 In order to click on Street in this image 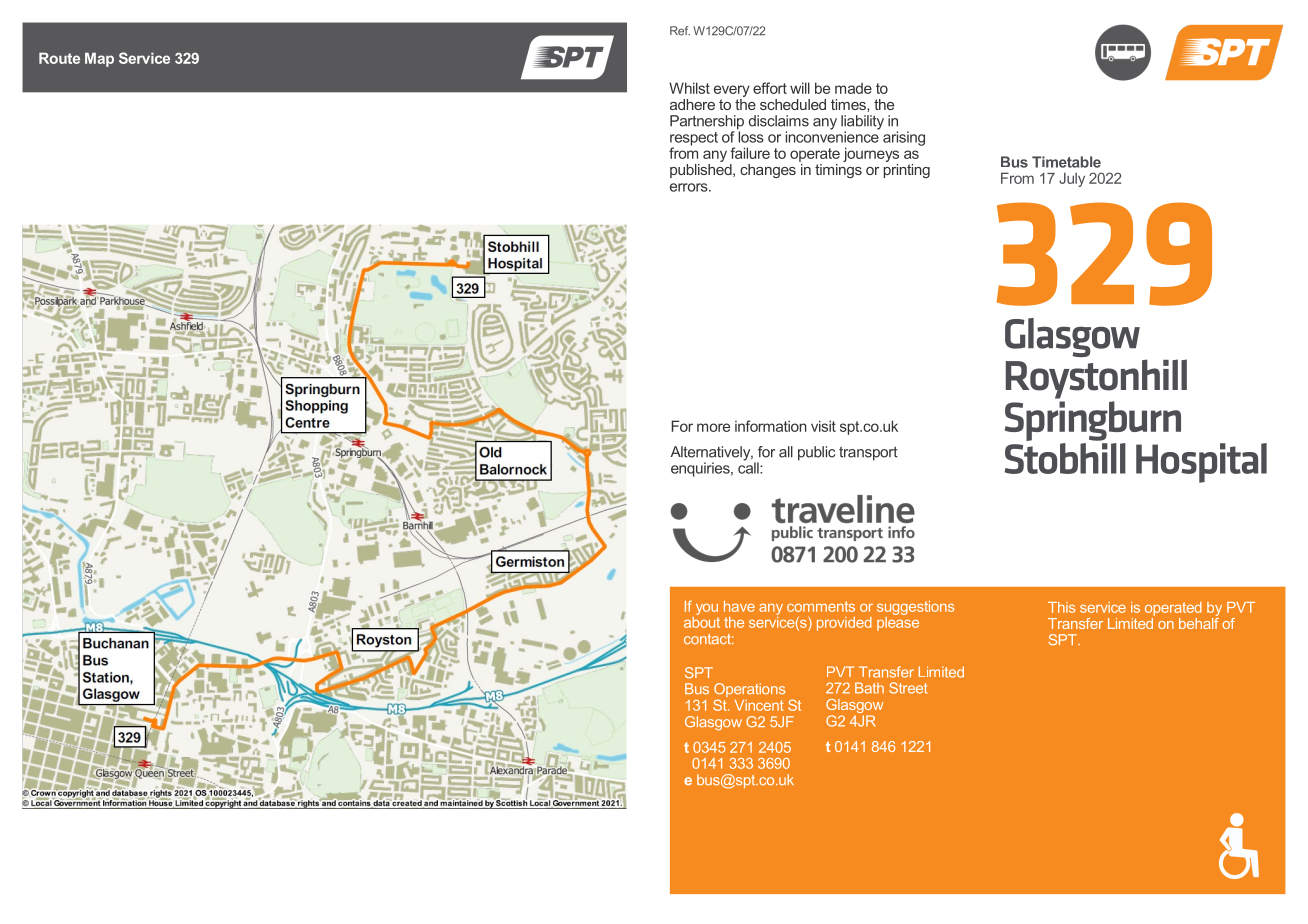, I will do `click(908, 688)`.
